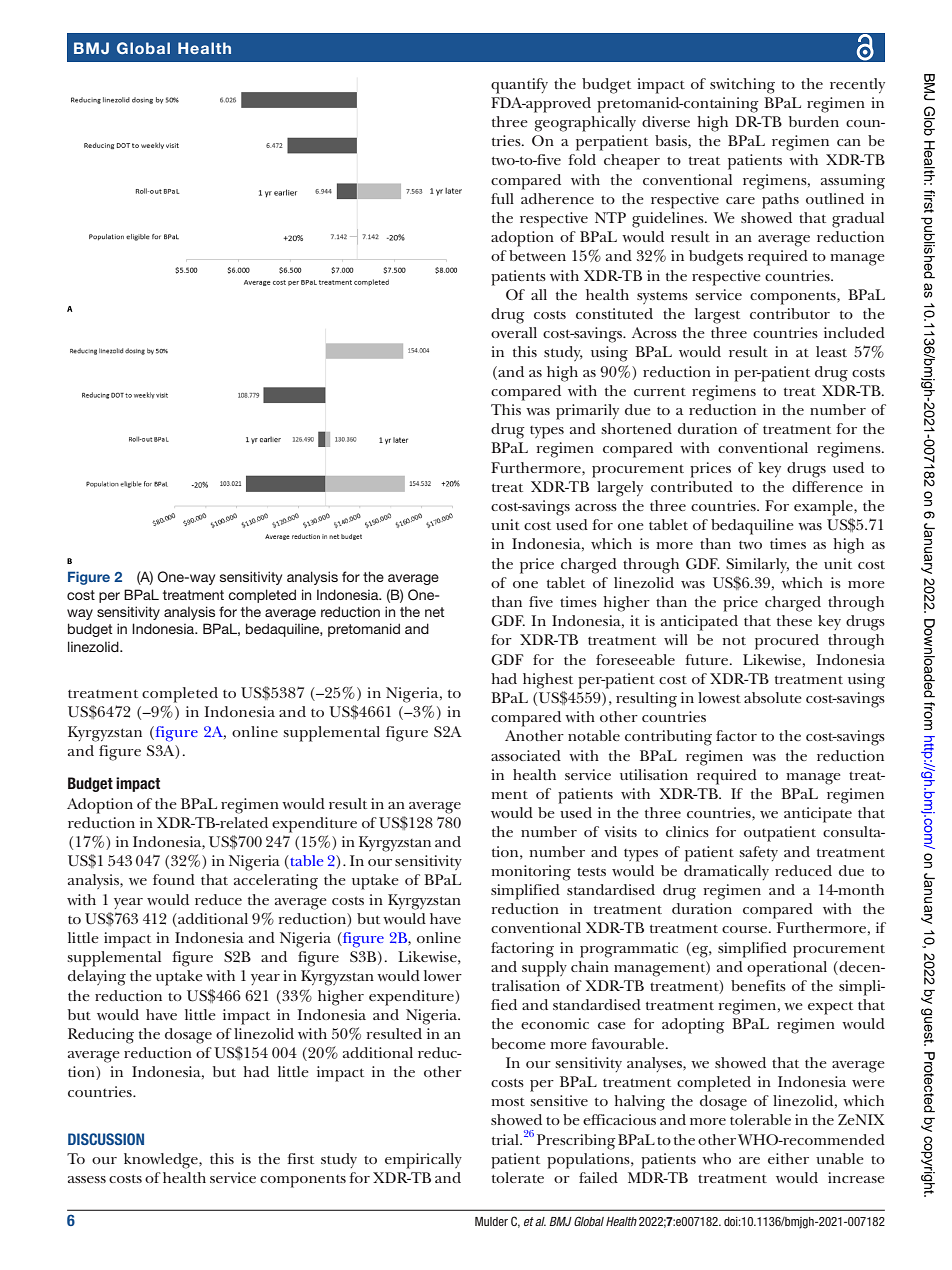 This screenshot has height=1270, width=952. I want to click on associated, so click(526, 755).
